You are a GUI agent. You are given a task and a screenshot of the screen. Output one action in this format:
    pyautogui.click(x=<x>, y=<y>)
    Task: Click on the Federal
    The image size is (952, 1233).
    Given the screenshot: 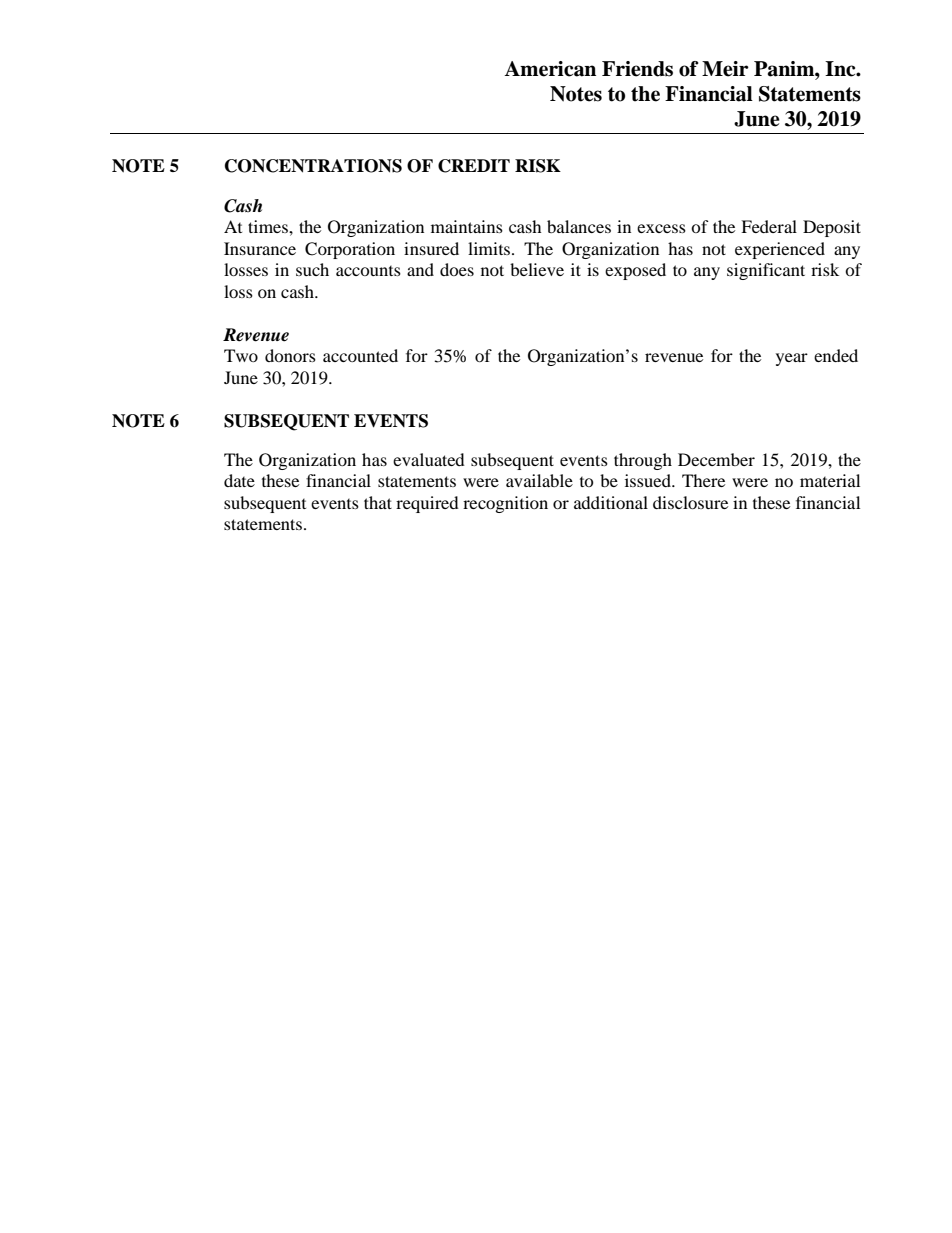 What is the action you would take?
    pyautogui.click(x=769, y=226)
